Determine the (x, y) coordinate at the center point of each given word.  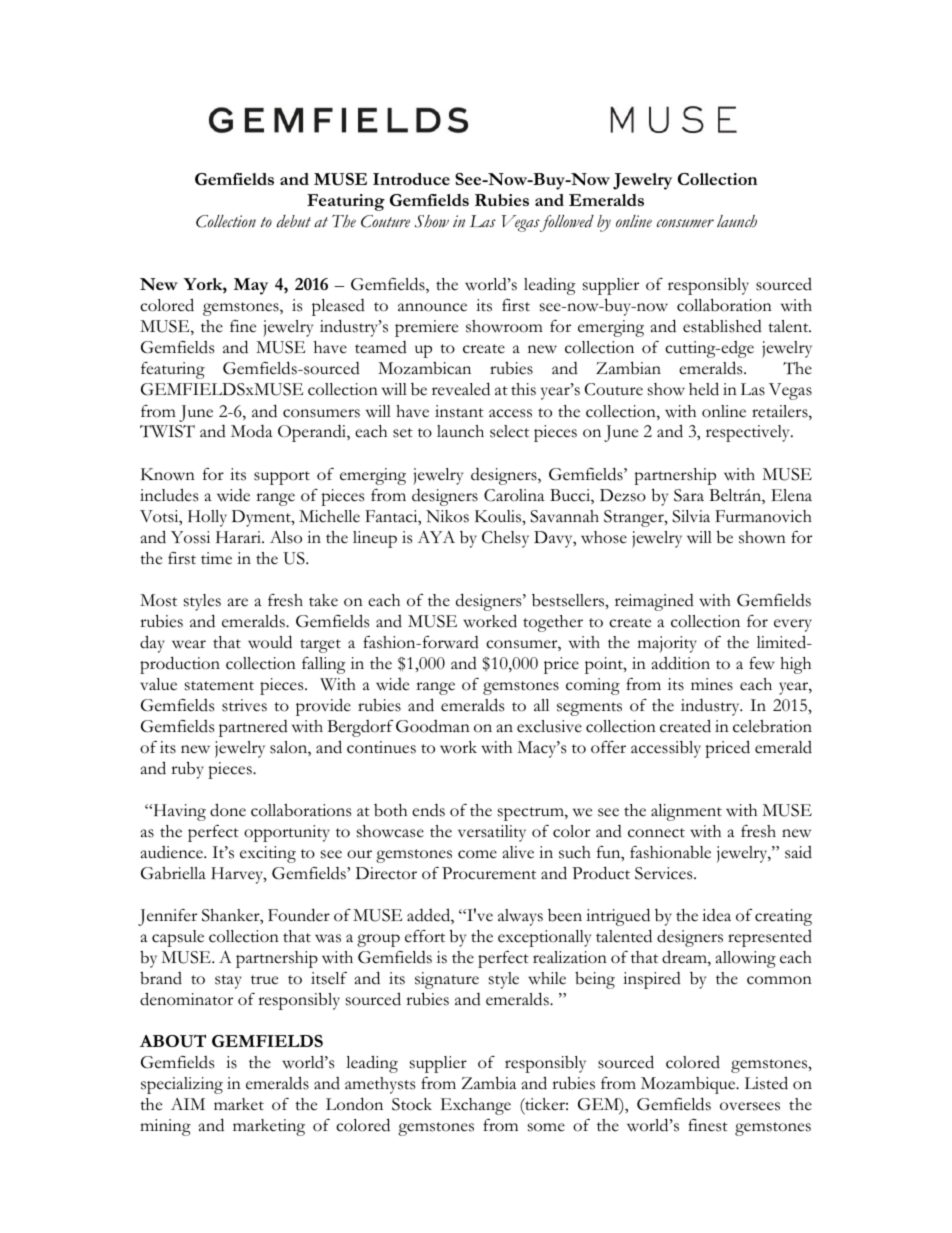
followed (566, 223)
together (553, 623)
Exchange (476, 1106)
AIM (188, 1104)
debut (294, 221)
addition (681, 663)
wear (189, 644)
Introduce (411, 179)
